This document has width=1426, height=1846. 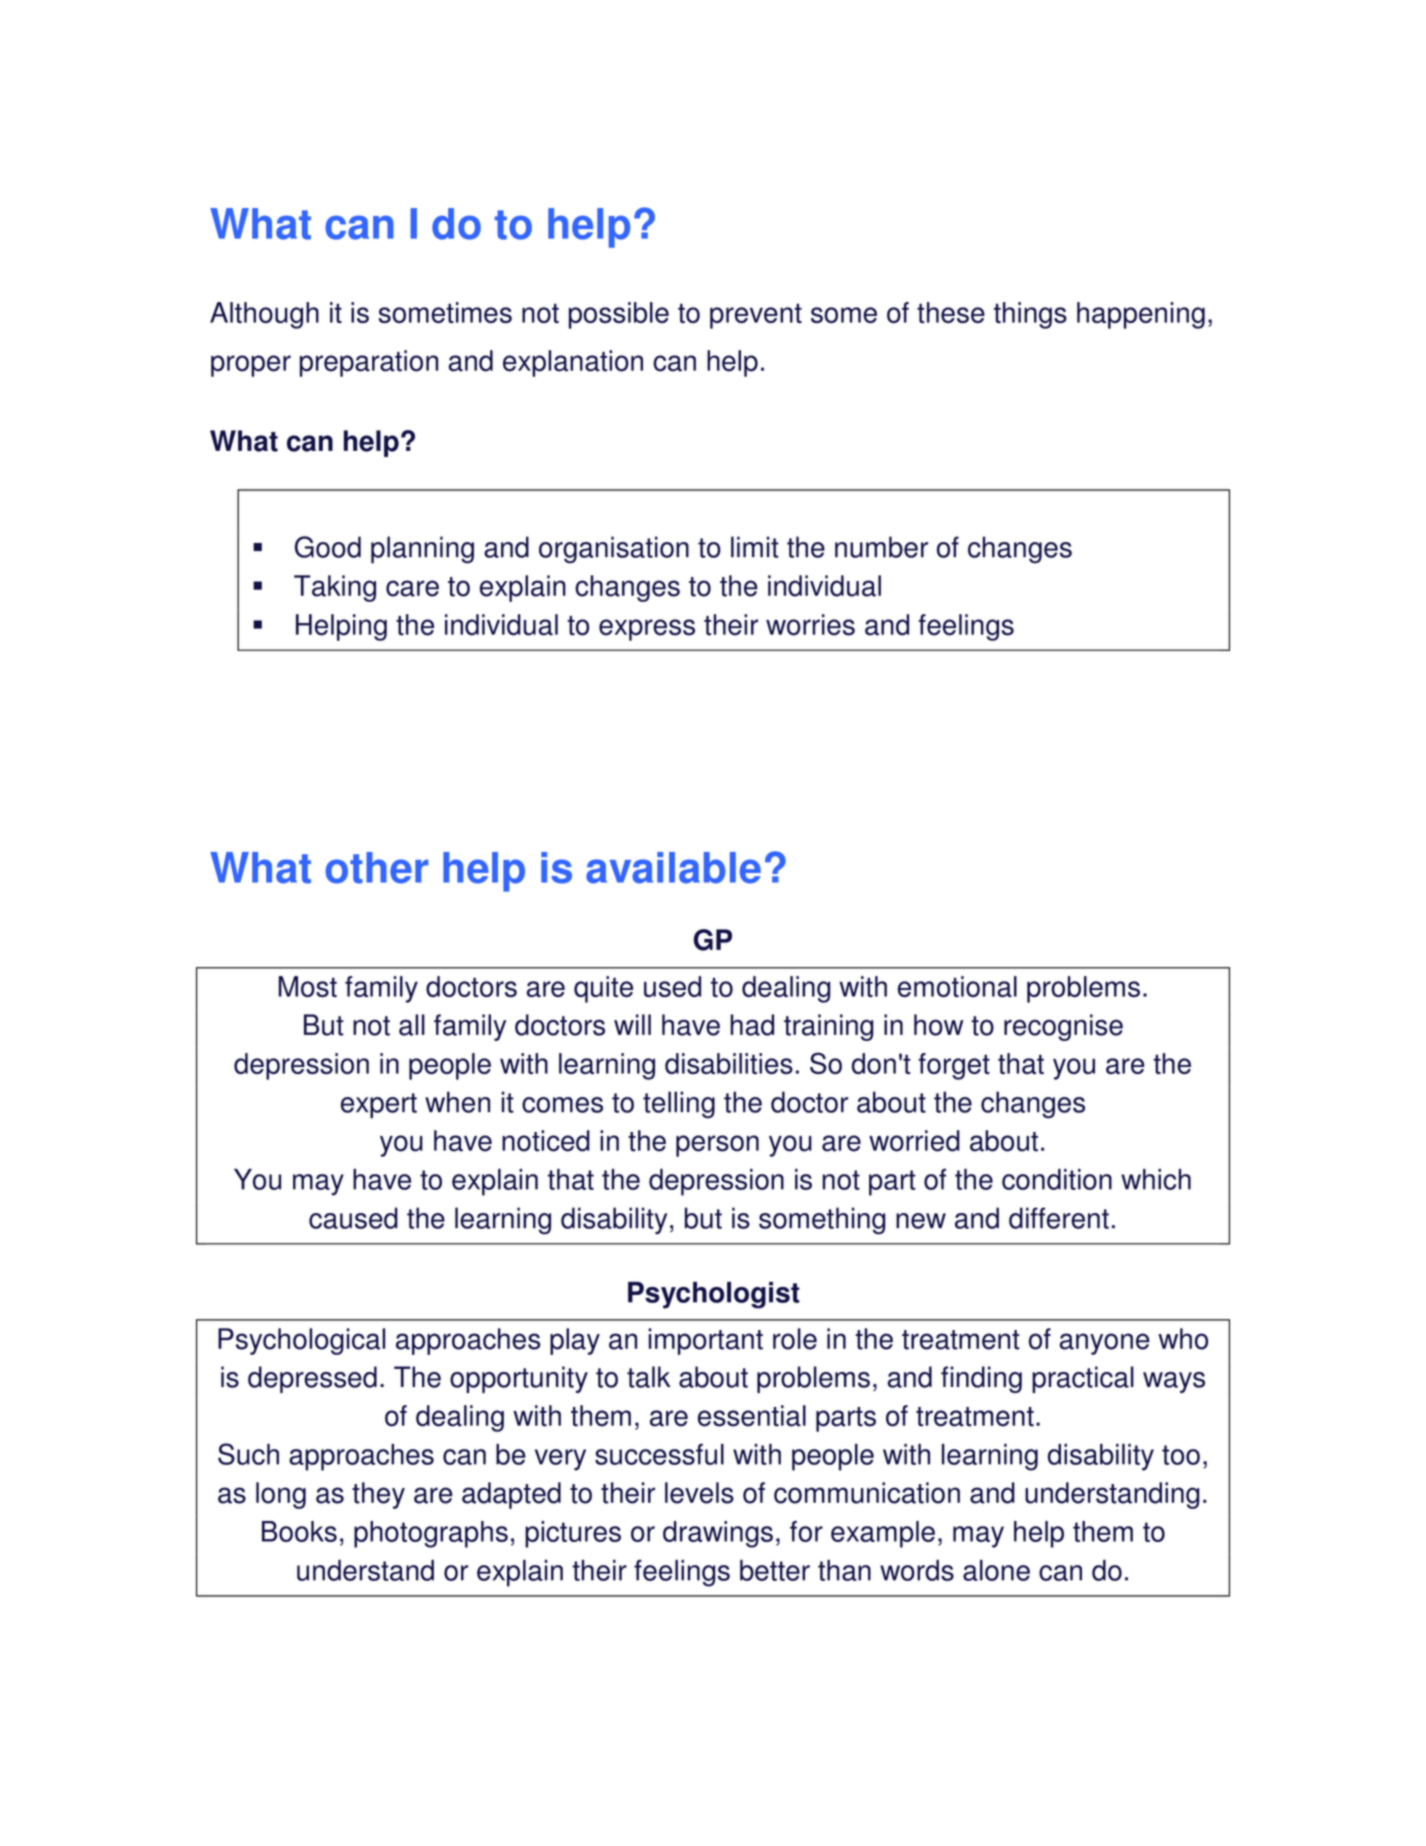 What do you see at coordinates (718, 1534) in the document?
I see `drawings` at bounding box center [718, 1534].
